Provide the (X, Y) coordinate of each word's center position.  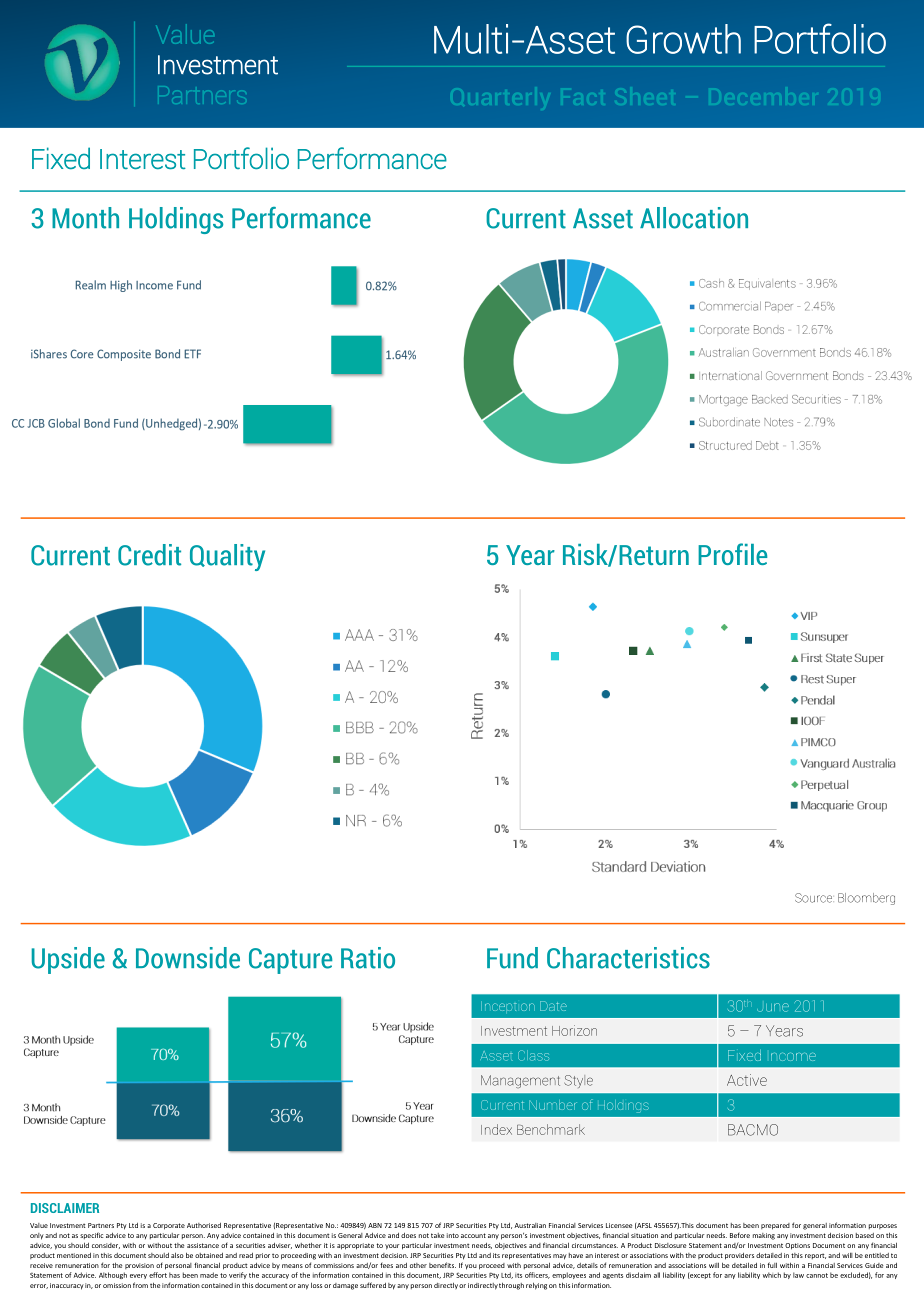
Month (85, 218)
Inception (508, 1006)
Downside (188, 958)
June (773, 1007)
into (453, 1235)
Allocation (694, 218)
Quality (227, 557)
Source (814, 898)
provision (139, 1266)
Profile (732, 554)
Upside (68, 960)
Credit (149, 555)
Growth (683, 39)
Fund (512, 958)
